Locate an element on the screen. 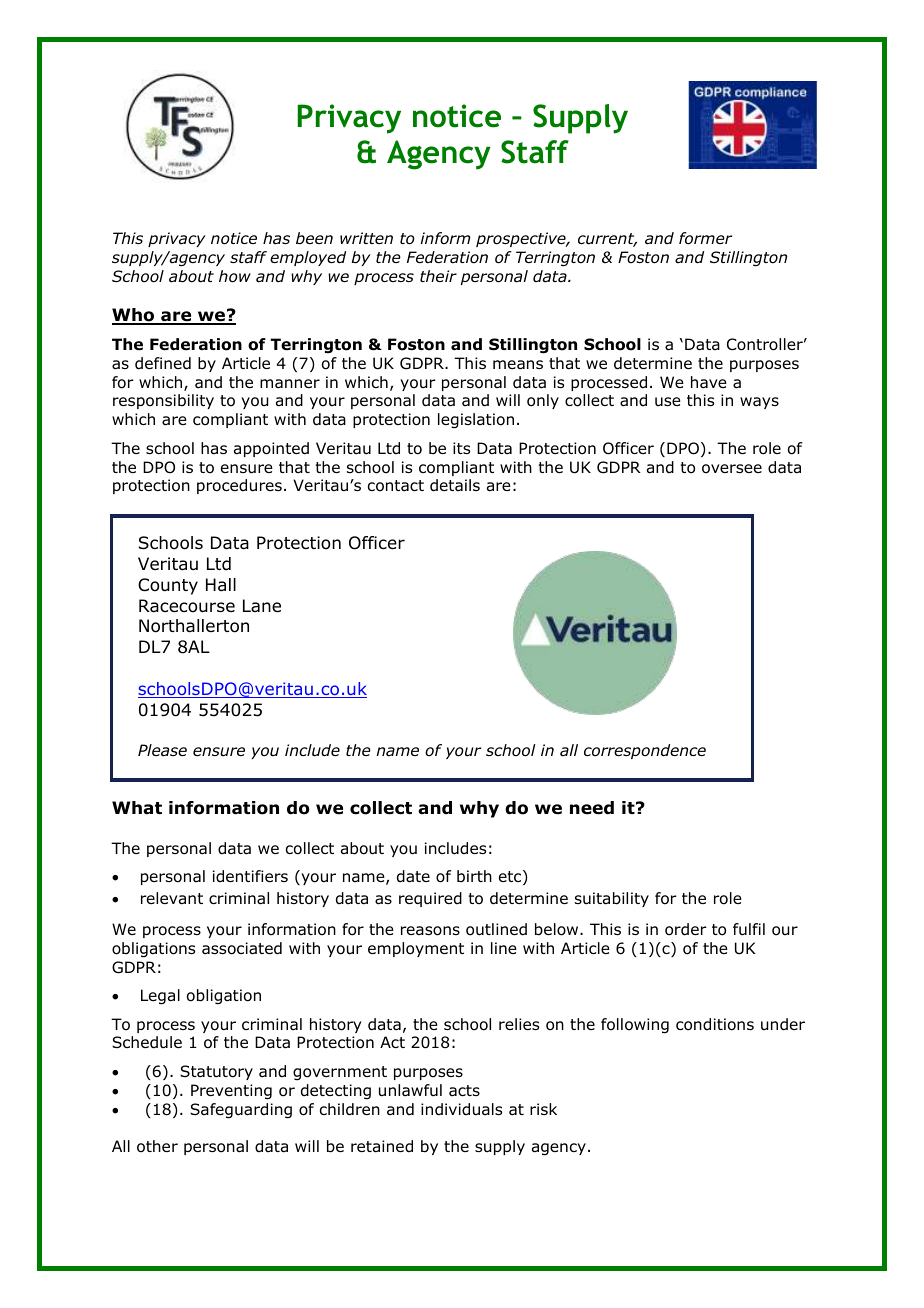  Safeguarding is located at coordinates (241, 1111).
